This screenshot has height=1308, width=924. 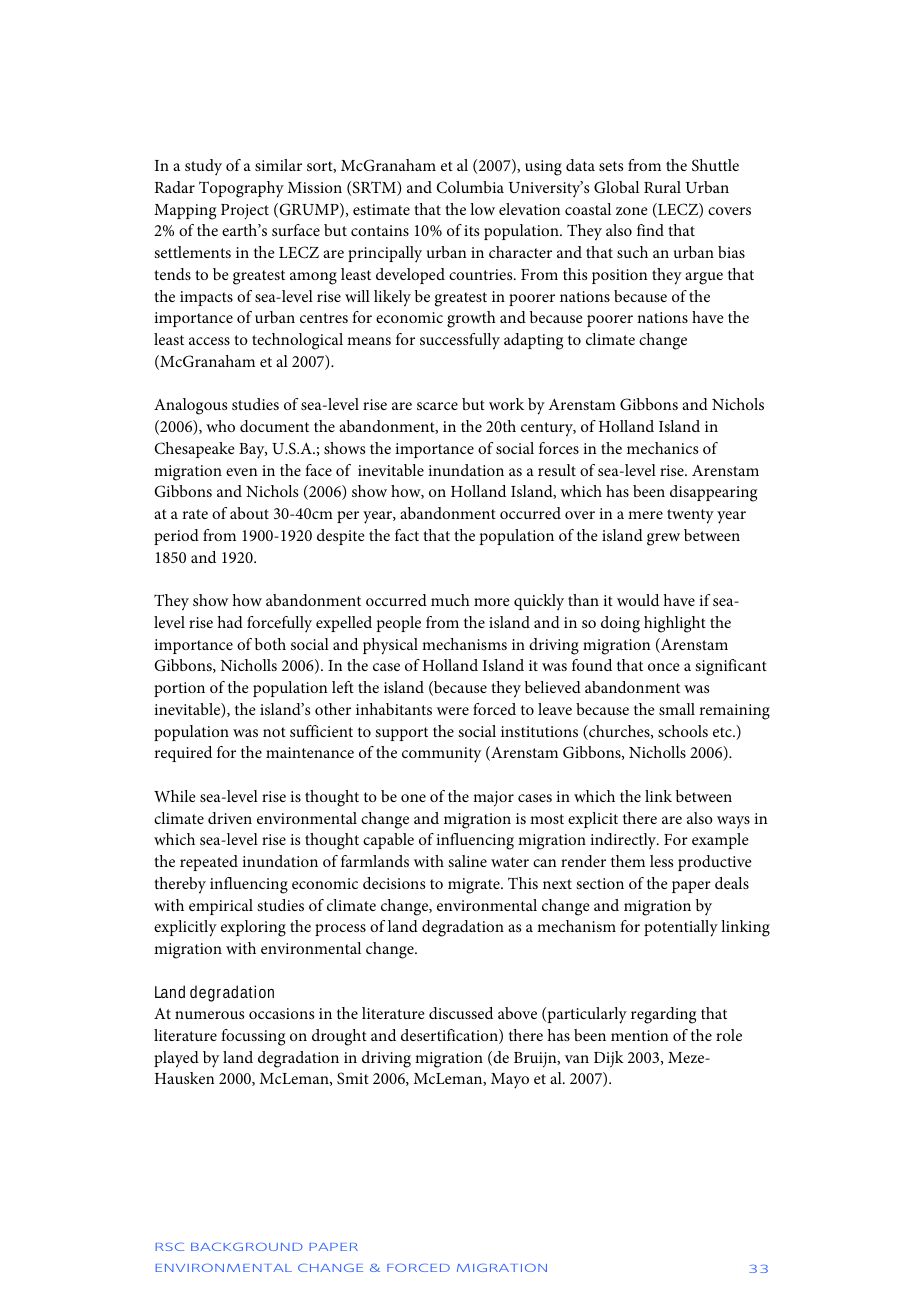 I want to click on were, so click(x=453, y=711).
